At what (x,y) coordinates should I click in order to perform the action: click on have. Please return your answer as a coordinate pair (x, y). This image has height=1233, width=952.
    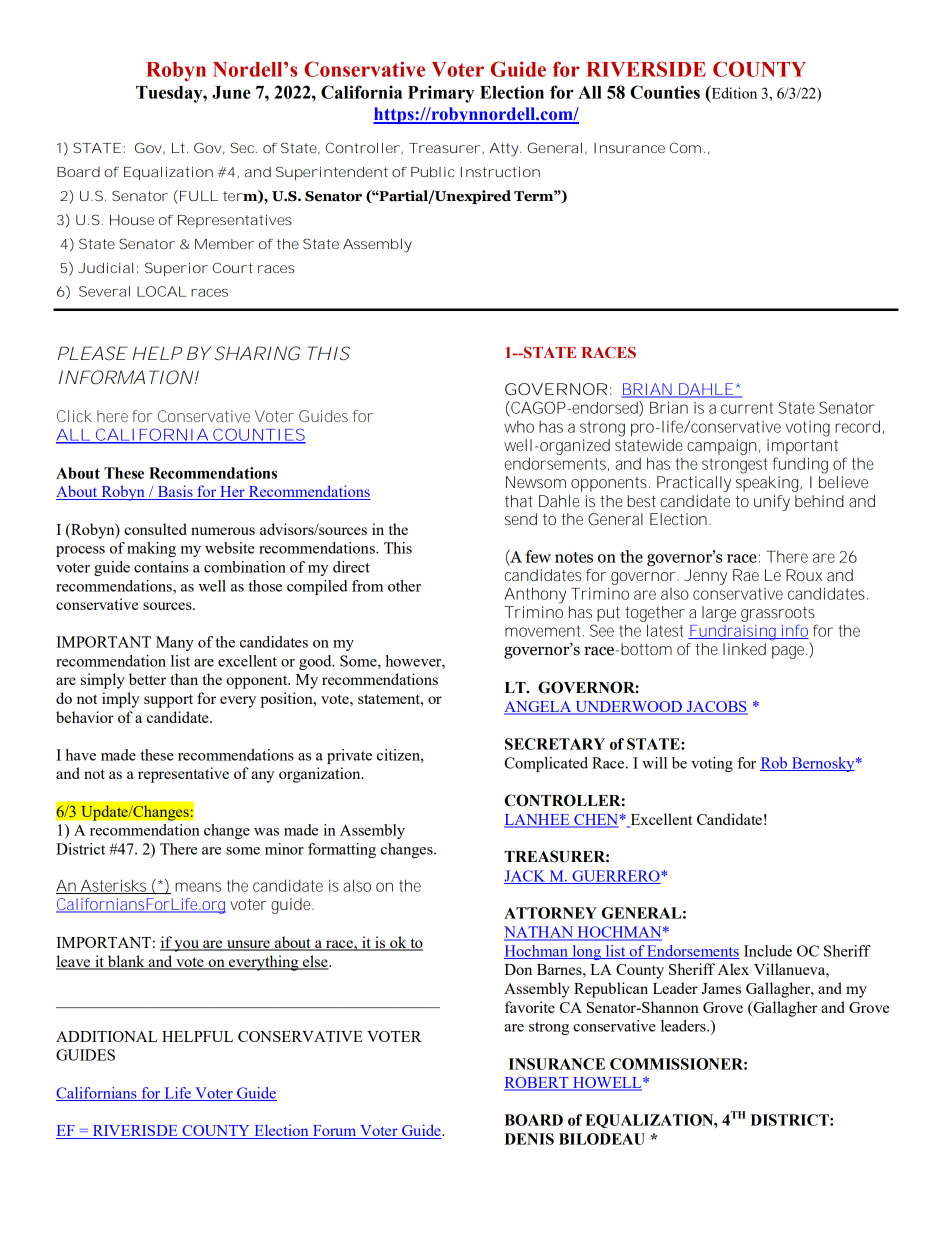
    Looking at the image, I should click on (81, 755).
